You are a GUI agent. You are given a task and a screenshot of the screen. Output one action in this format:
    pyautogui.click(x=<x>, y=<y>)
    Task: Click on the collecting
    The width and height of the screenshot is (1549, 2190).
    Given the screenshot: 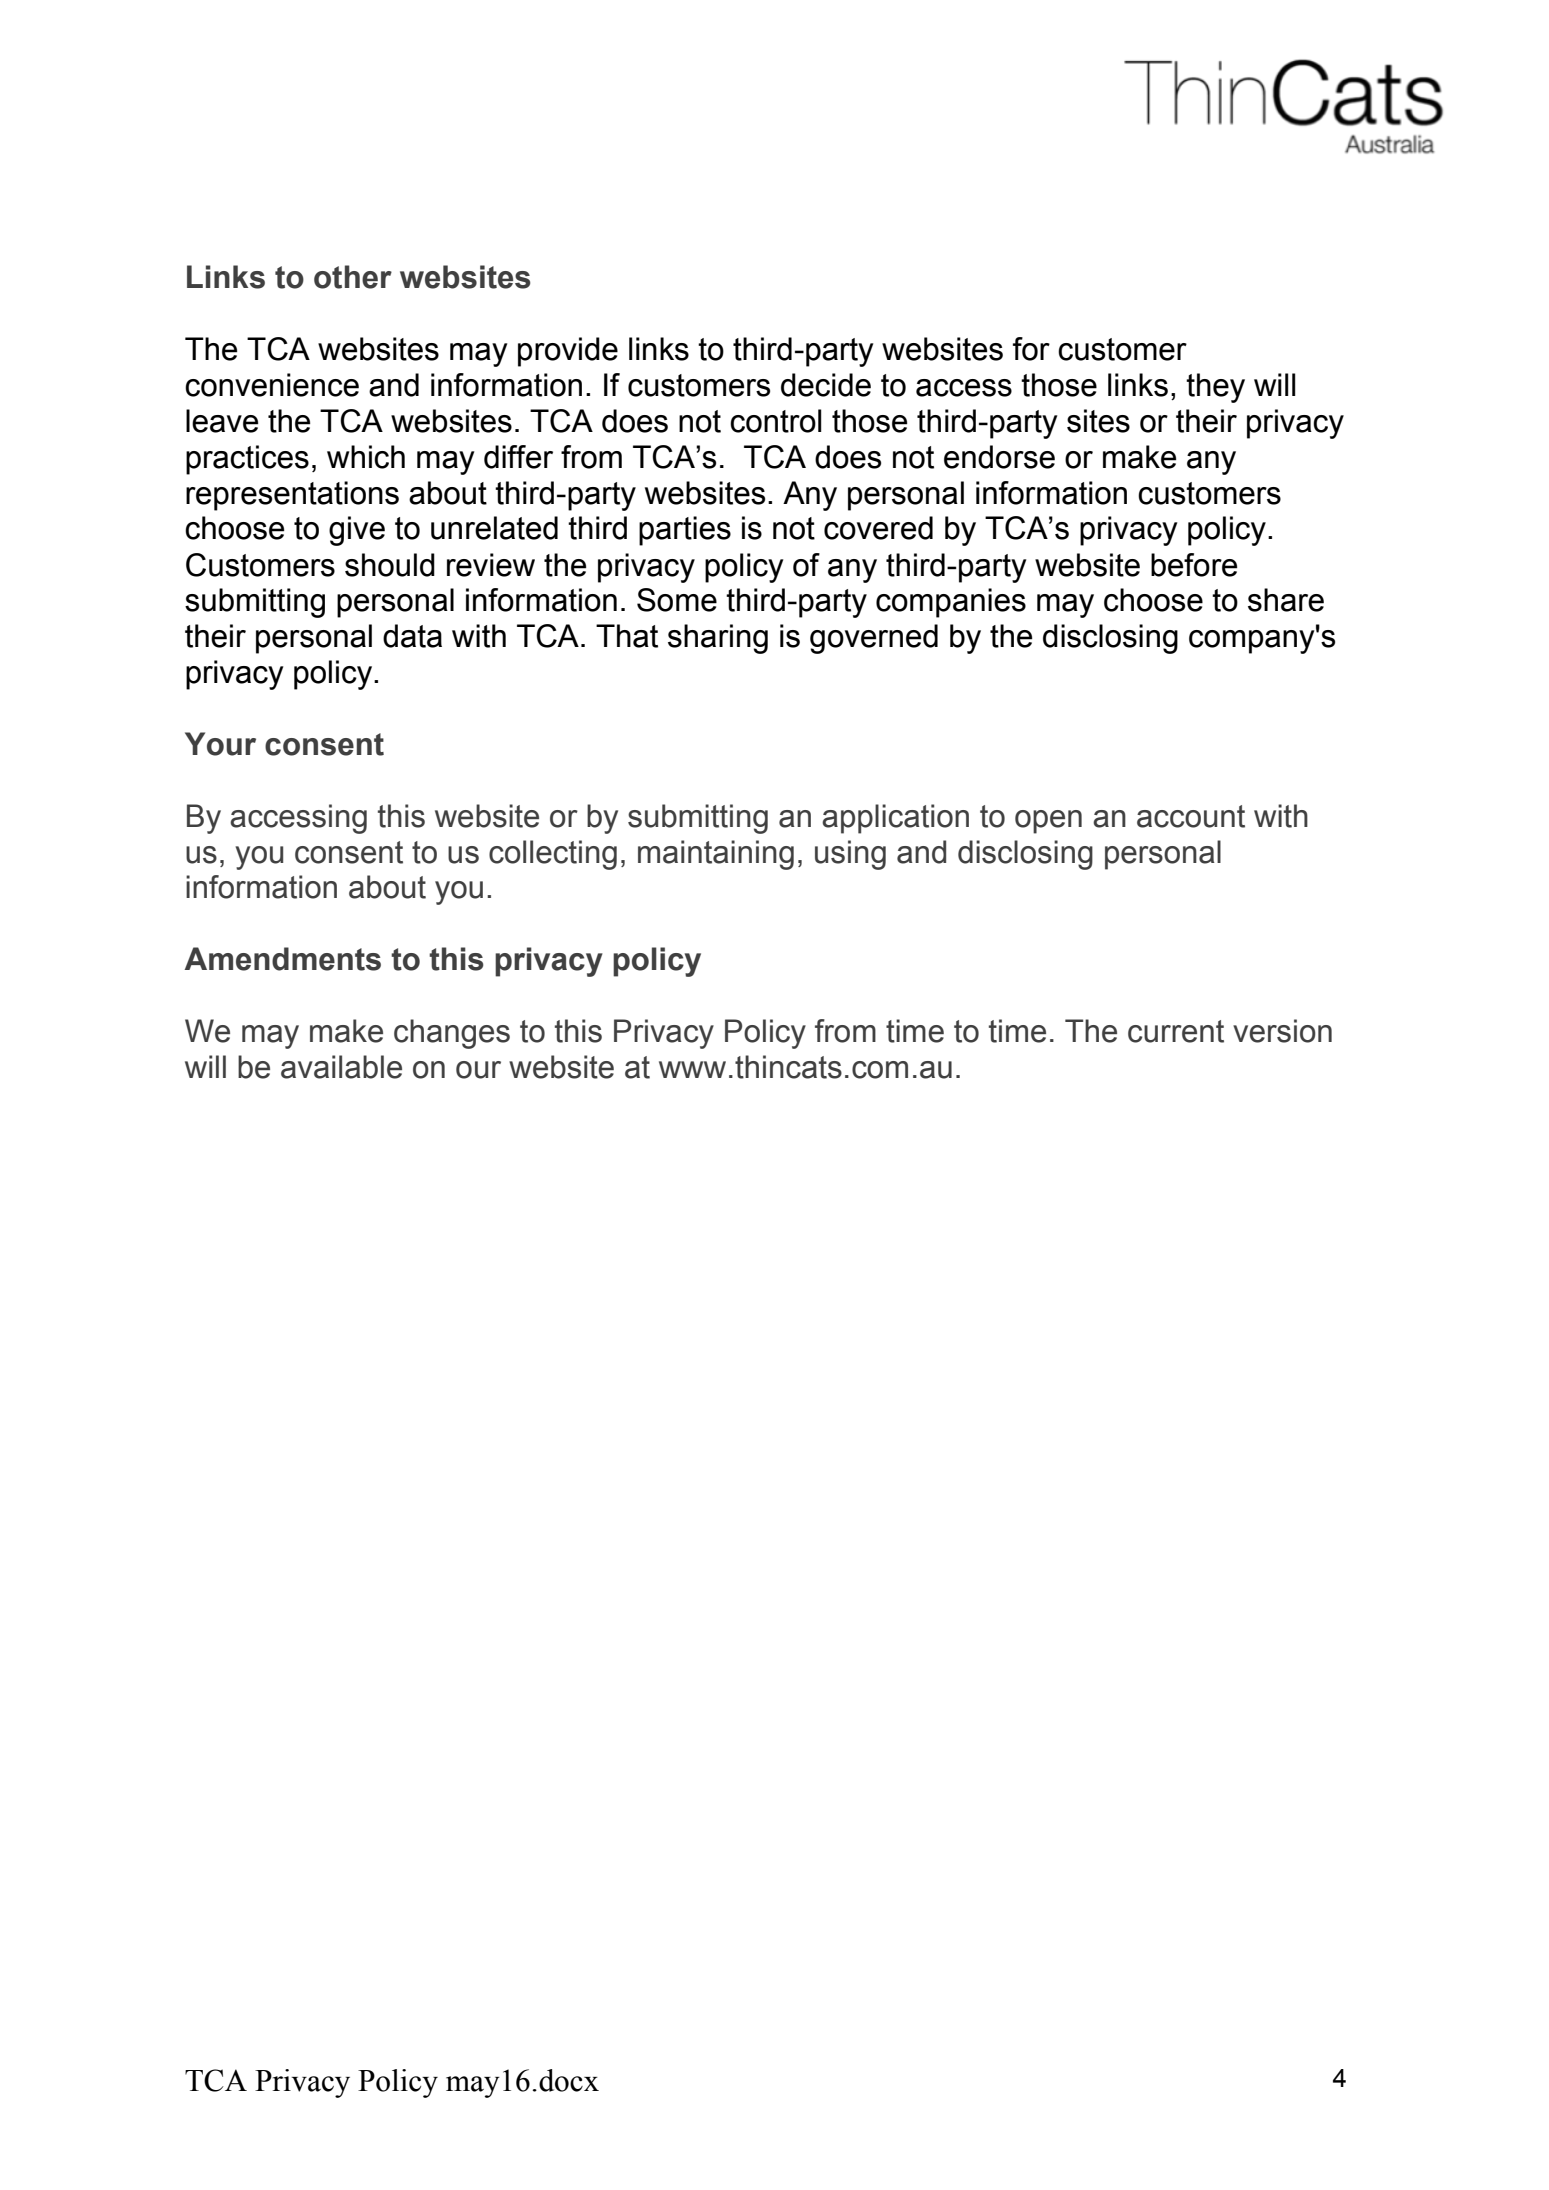 What is the action you would take?
    pyautogui.click(x=553, y=855)
